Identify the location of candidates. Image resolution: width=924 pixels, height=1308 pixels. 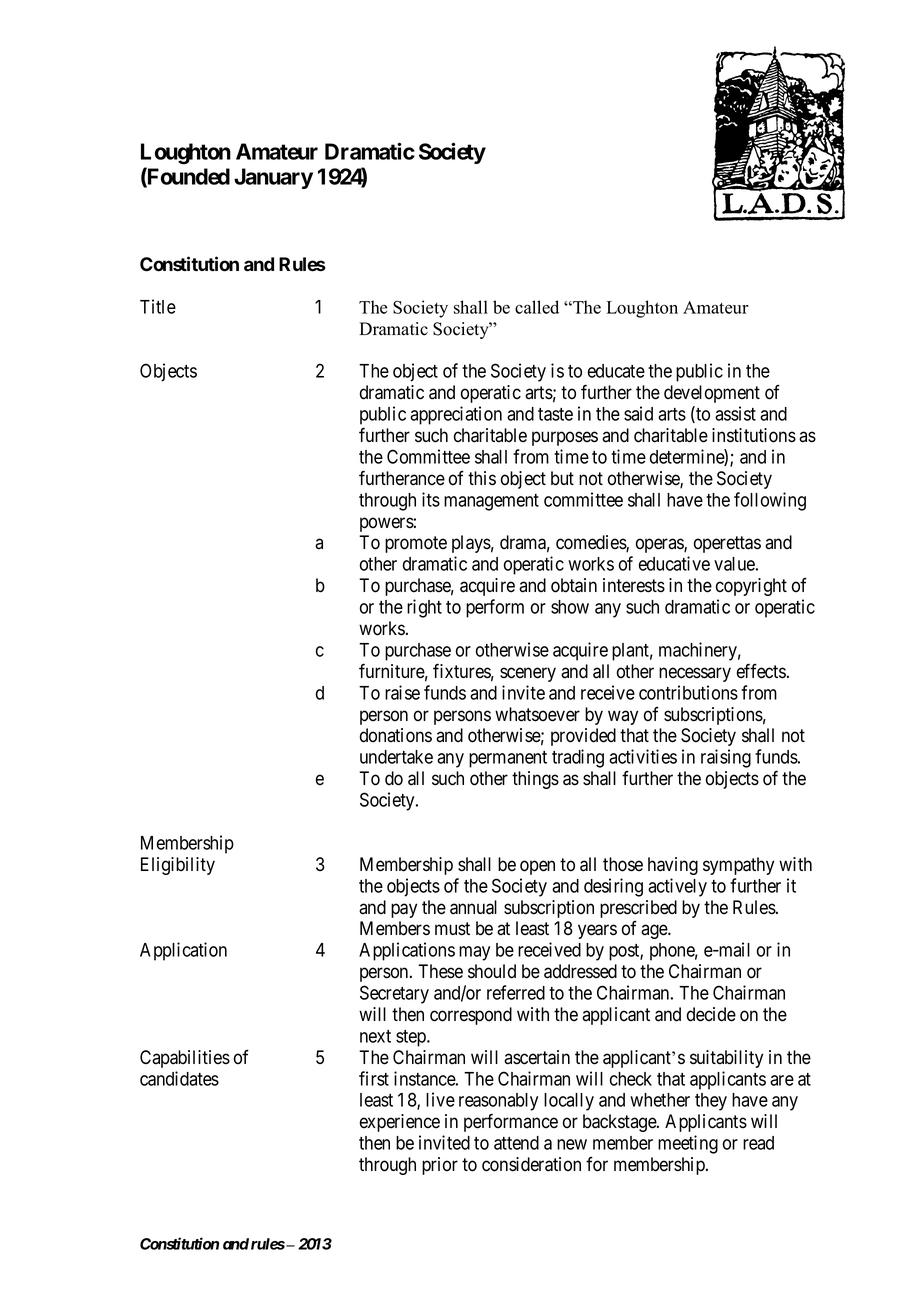
(179, 1078).
